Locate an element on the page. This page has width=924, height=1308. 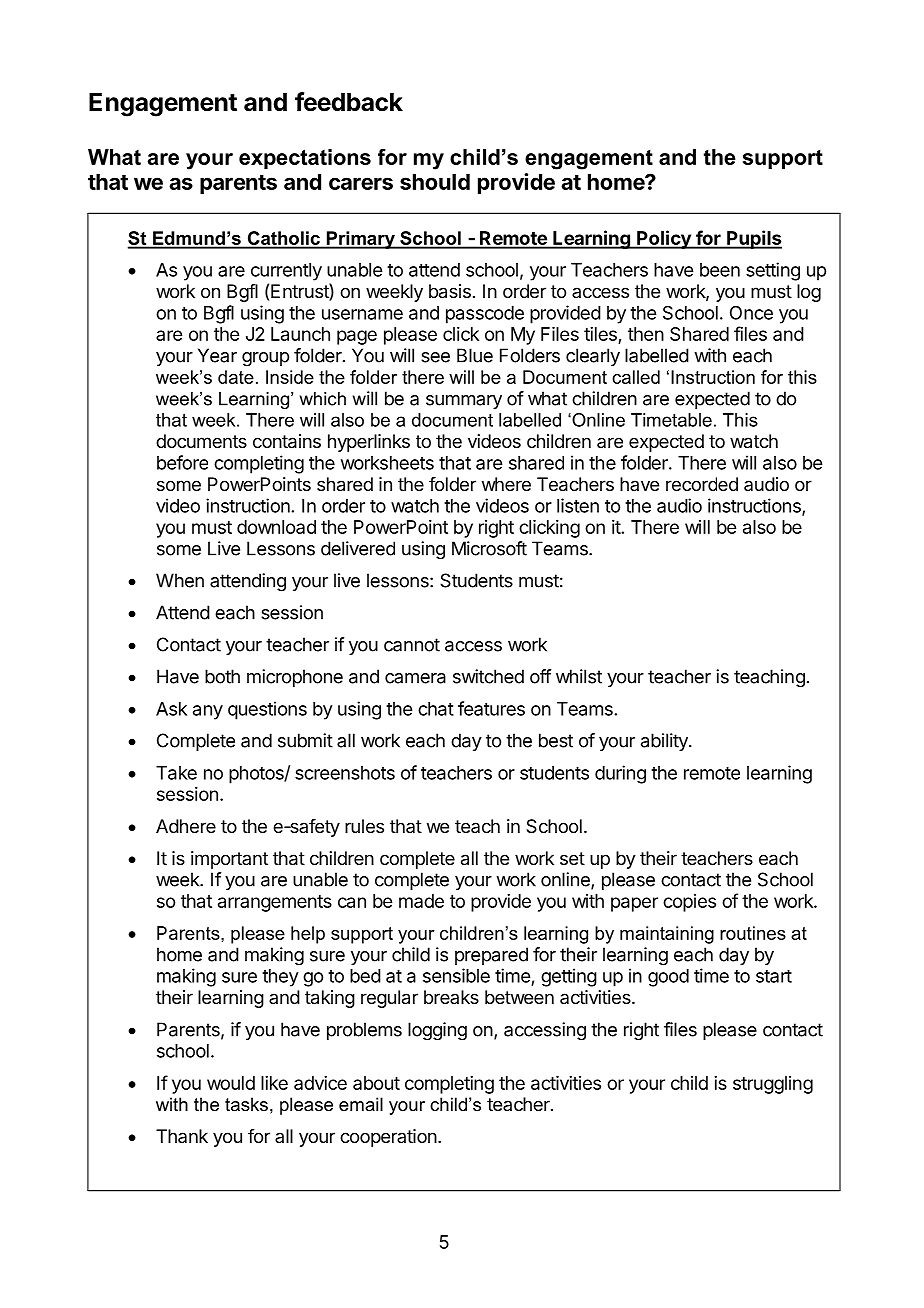
cooperation is located at coordinates (388, 1138).
